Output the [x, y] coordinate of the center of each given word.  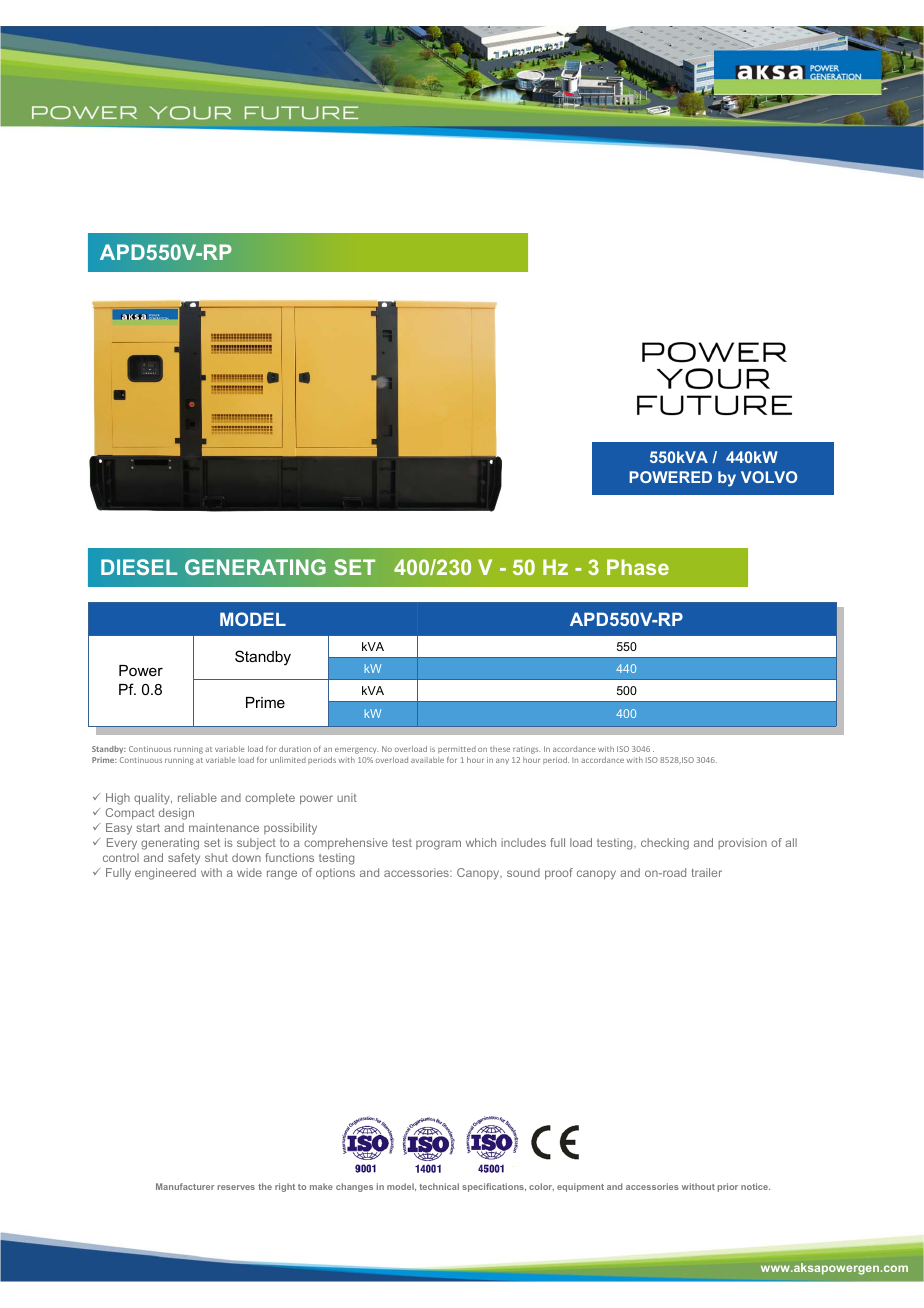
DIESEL [139, 567]
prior [727, 1187]
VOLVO [769, 477]
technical [439, 1186]
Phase [638, 567]
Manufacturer [185, 1186]
